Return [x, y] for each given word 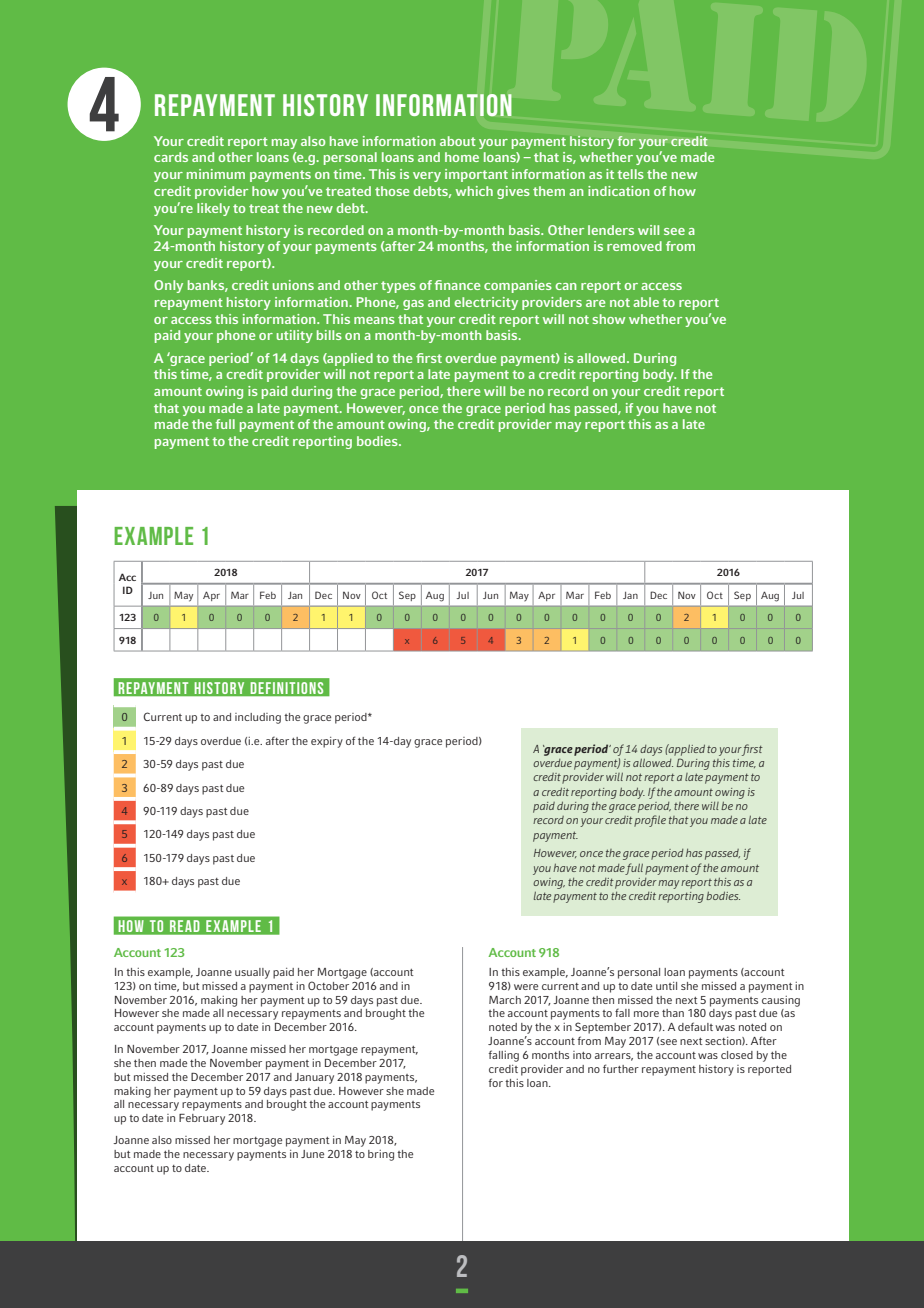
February [202, 1119]
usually [252, 973]
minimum [216, 174]
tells [630, 174]
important [476, 175]
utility [294, 336]
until [666, 986]
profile [650, 821]
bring [381, 1155]
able [646, 302]
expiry [327, 742]
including [258, 718]
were [526, 987]
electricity [486, 303]
